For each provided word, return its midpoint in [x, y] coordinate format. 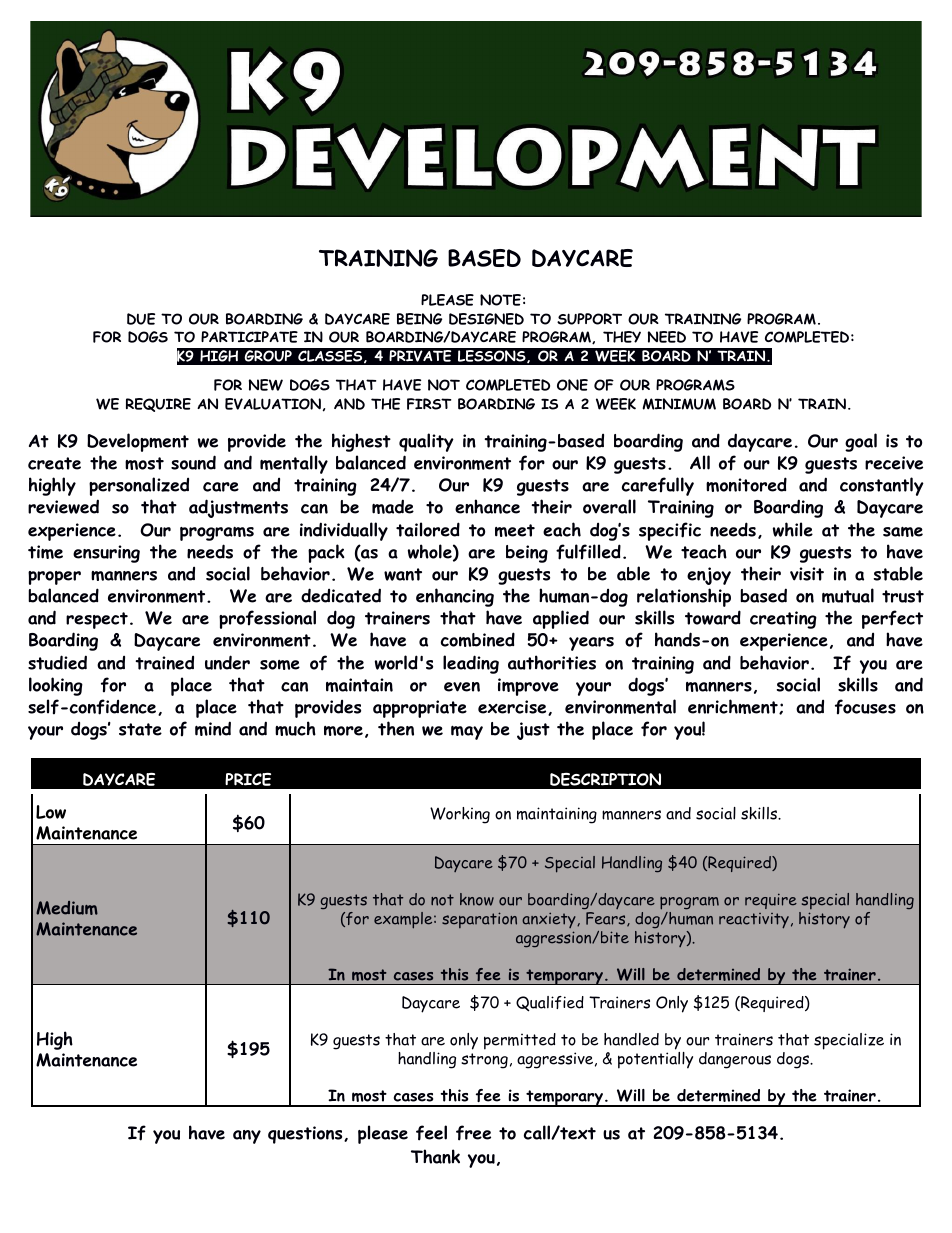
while [793, 529]
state [140, 729]
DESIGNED [486, 319]
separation [479, 920]
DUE [141, 319]
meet [515, 530]
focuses [865, 707]
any [247, 1137]
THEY [622, 337]
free [473, 1133]
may [467, 732]
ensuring [106, 554]
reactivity [754, 921]
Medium [67, 908]
